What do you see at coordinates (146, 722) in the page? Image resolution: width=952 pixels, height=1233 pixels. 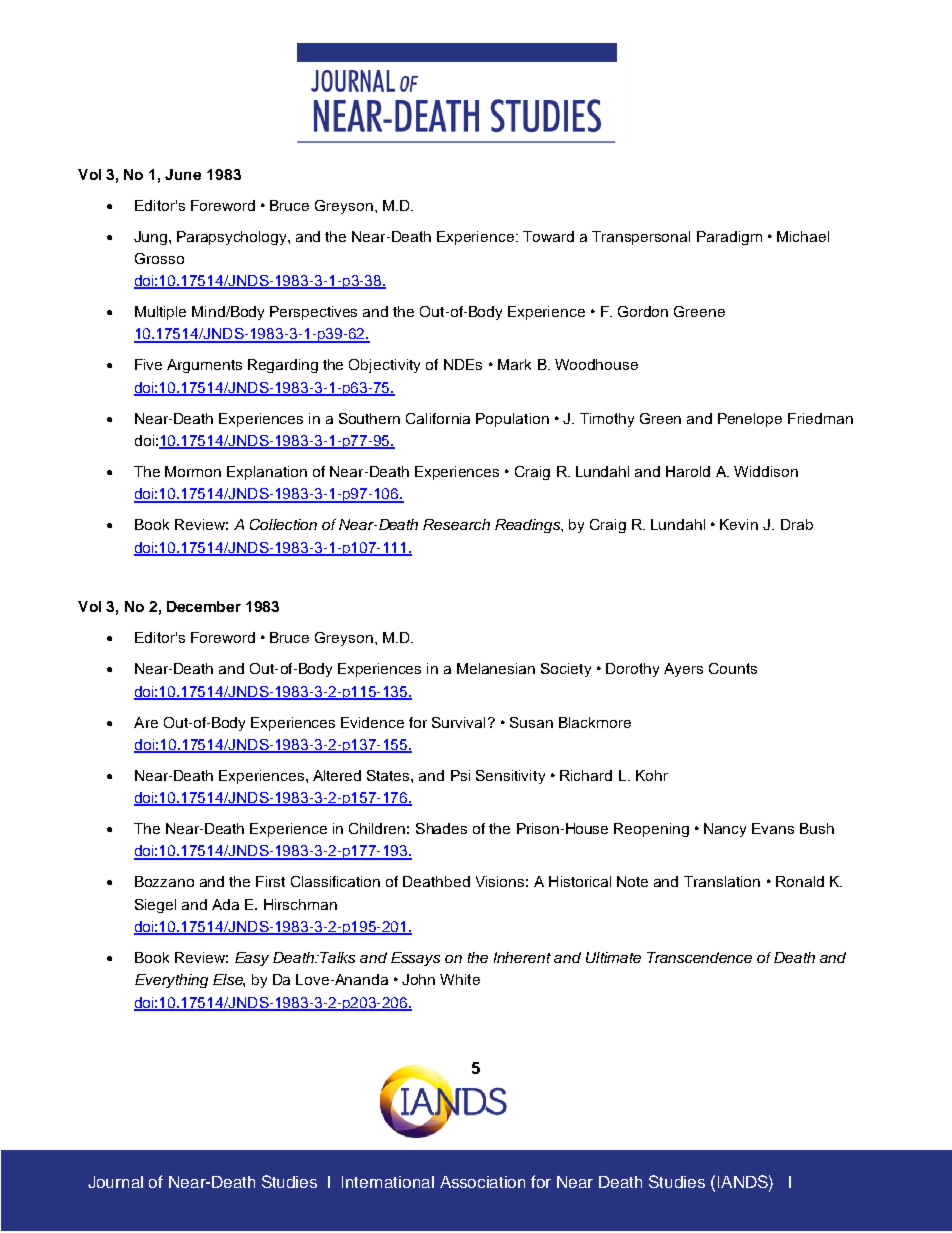 I see `Are` at bounding box center [146, 722].
